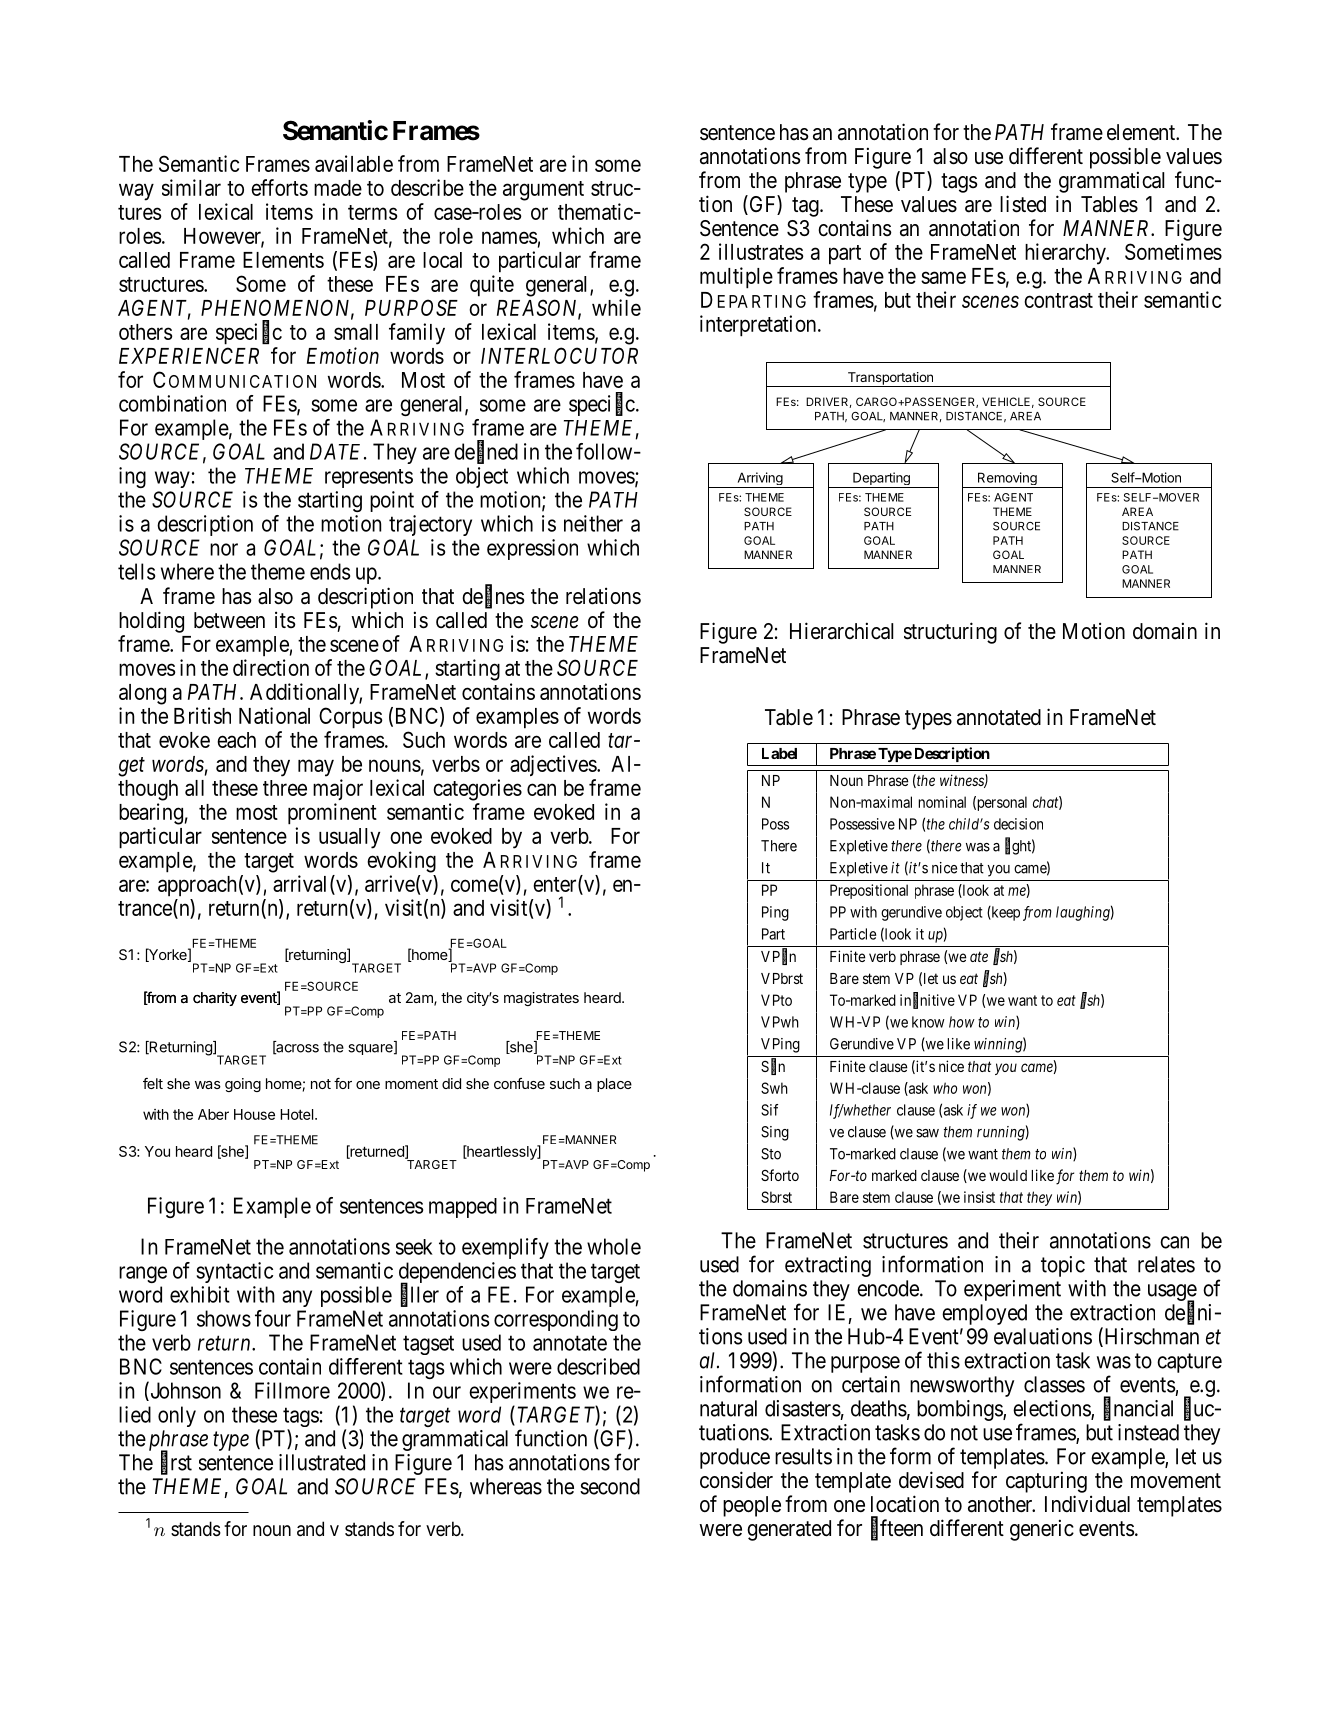  Describe the element at coordinates (285, 619) in the screenshot. I see `its` at that location.
